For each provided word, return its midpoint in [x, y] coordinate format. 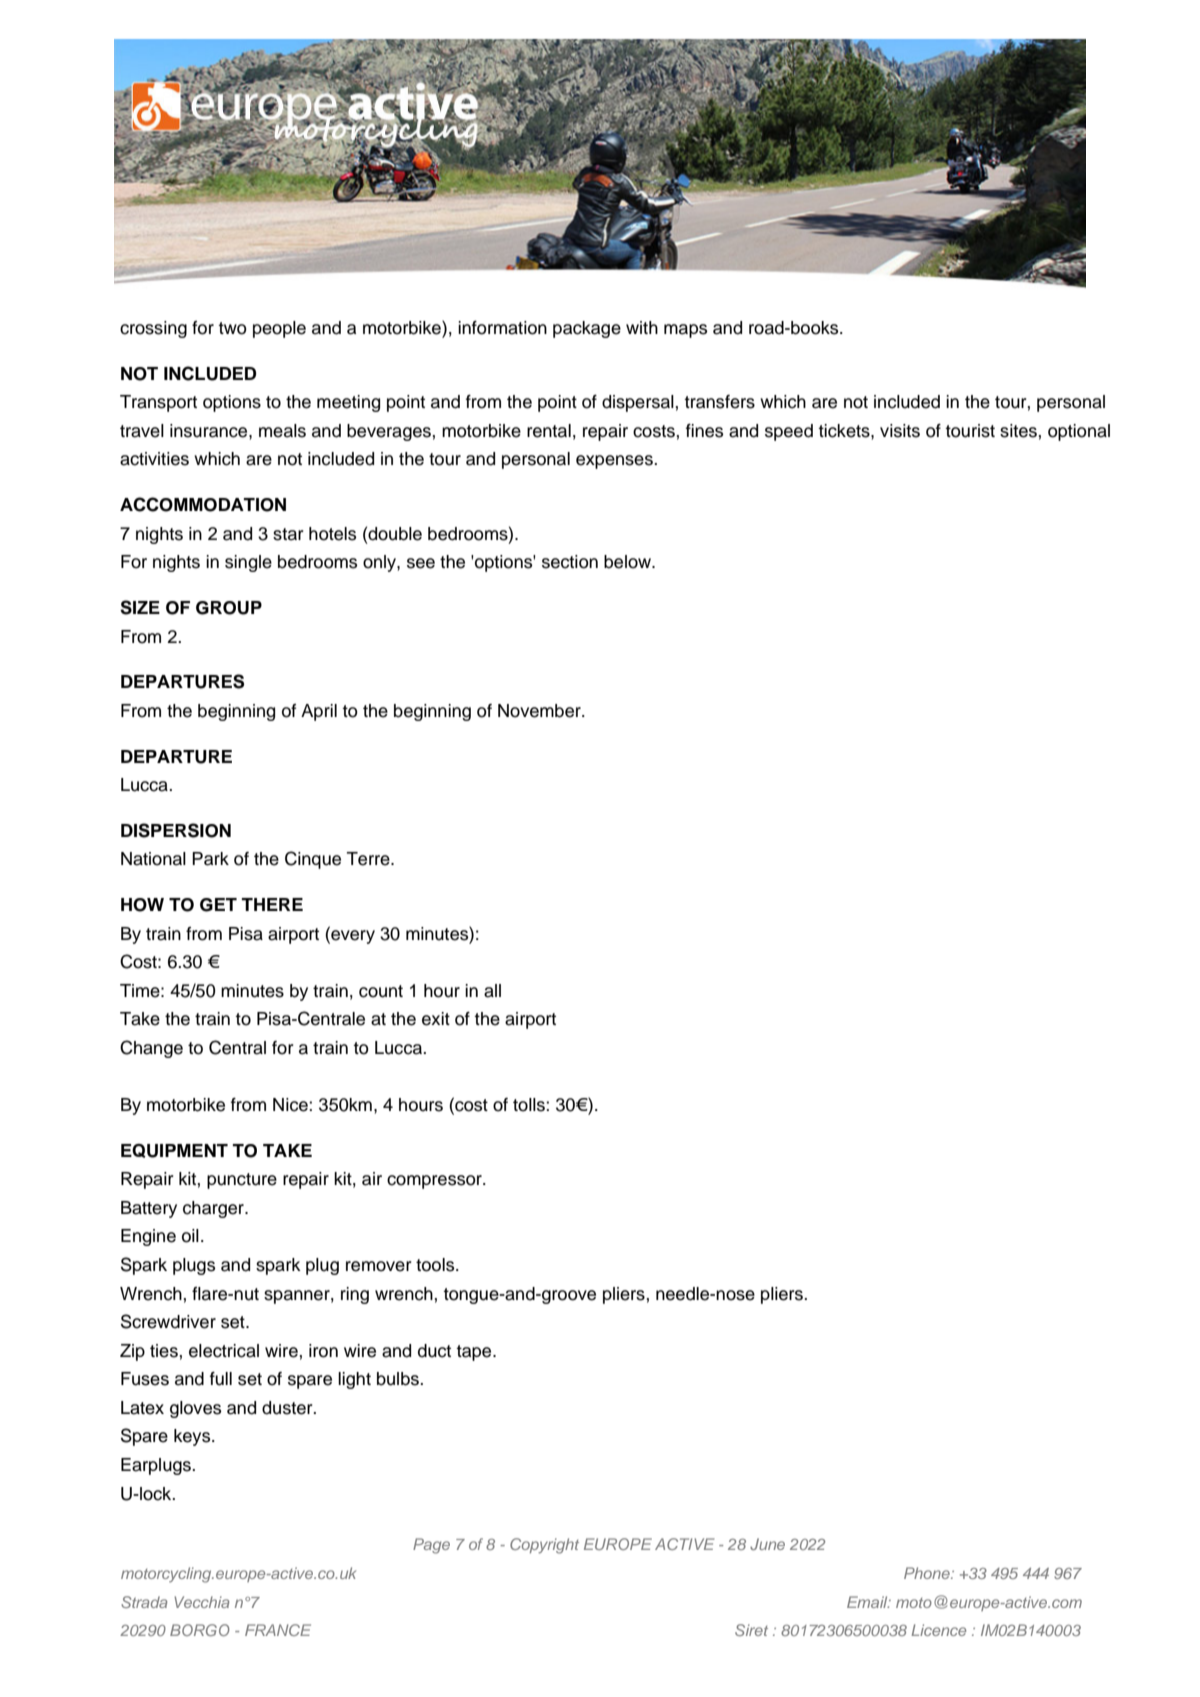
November [540, 711]
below [629, 562]
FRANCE [278, 1630]
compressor [435, 1182]
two [232, 328]
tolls [530, 1105]
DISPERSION [176, 830]
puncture [242, 1181]
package [587, 329]
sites [1018, 431]
